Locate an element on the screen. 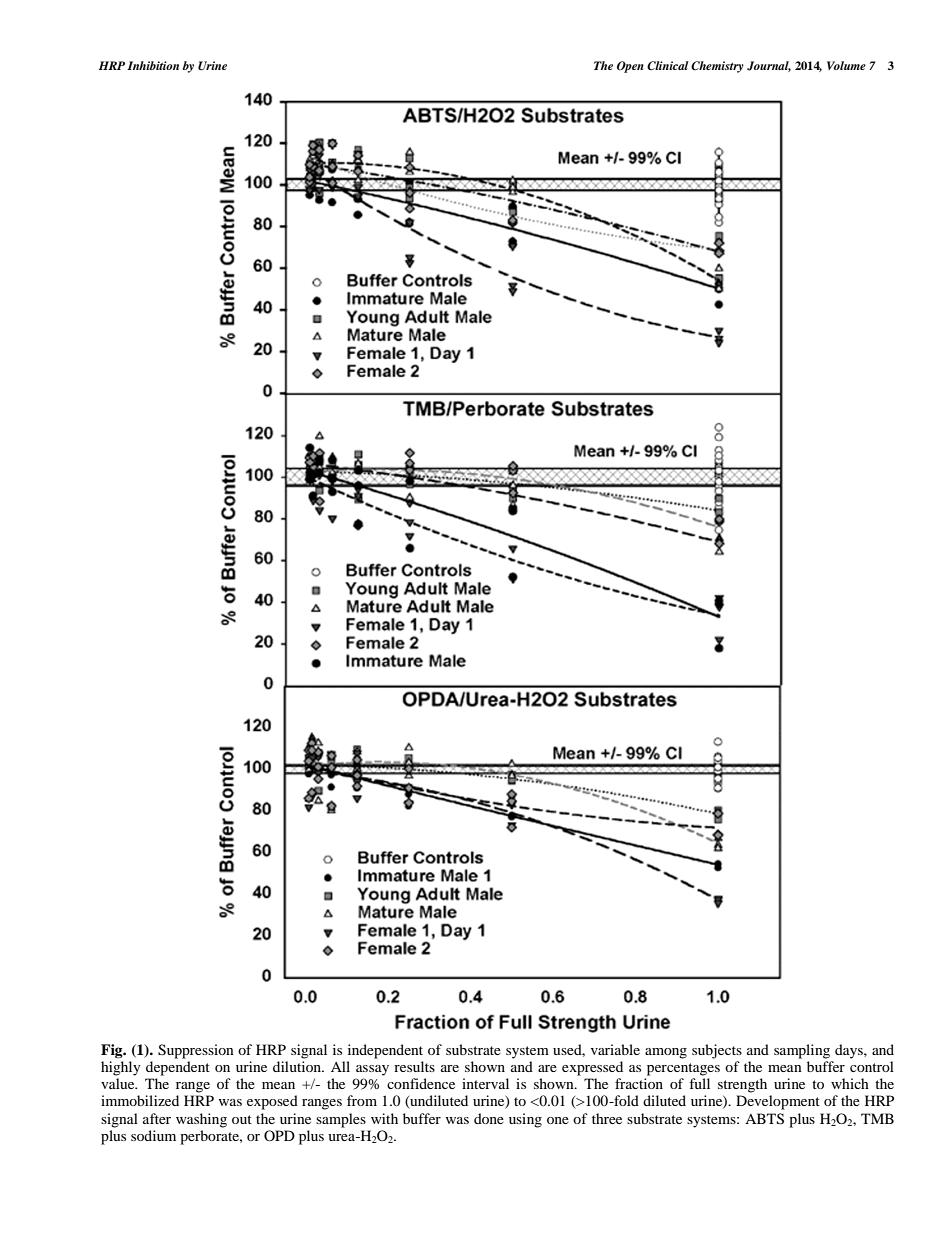 The height and width of the screenshot is (1233, 952). washing is located at coordinates (201, 1120).
